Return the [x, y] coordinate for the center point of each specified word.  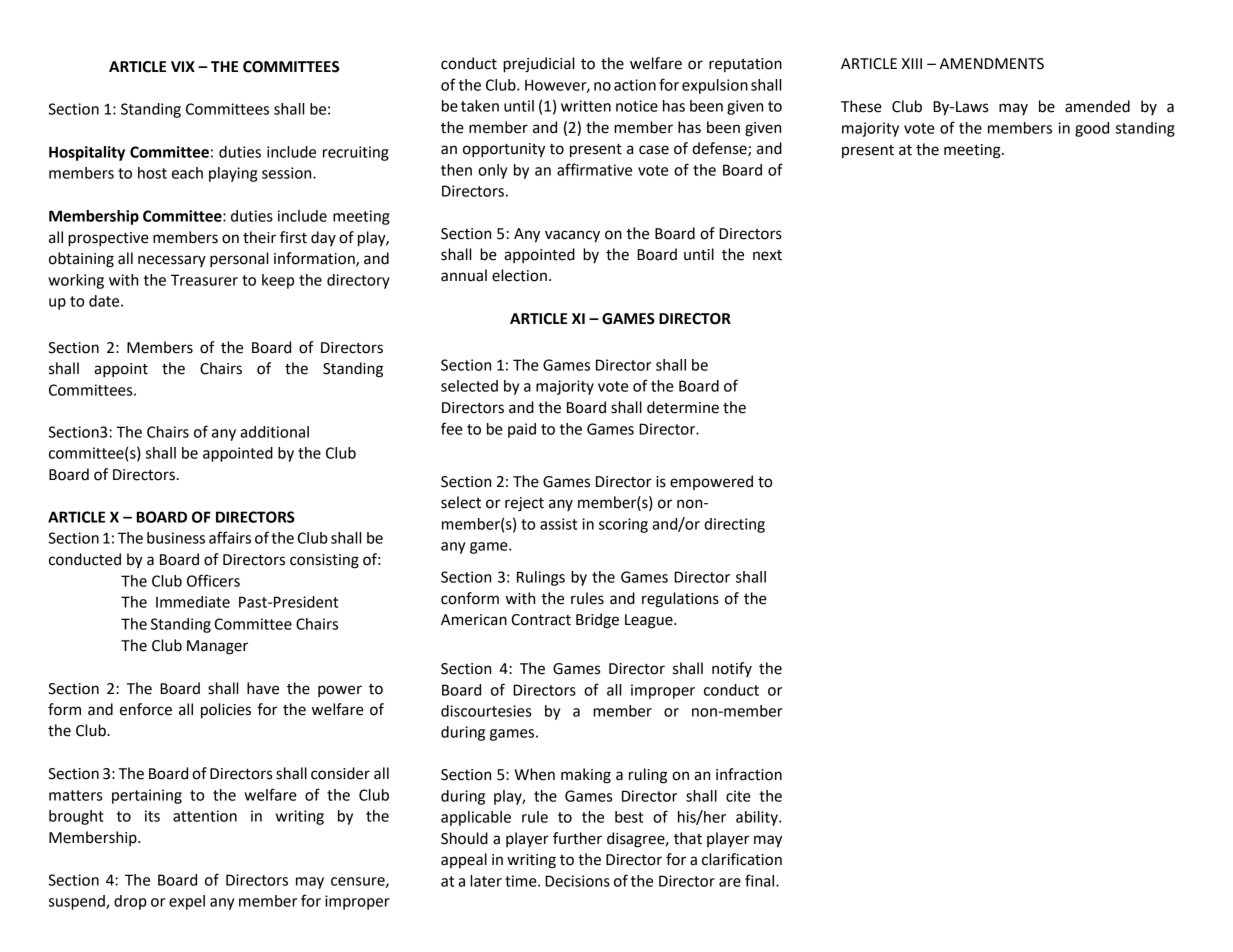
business [176, 538]
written [586, 106]
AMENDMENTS [992, 64]
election [519, 275]
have [263, 688]
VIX [183, 66]
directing [734, 525]
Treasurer [204, 280]
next [767, 255]
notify [732, 669]
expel [187, 902]
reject [524, 504]
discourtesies [486, 711]
